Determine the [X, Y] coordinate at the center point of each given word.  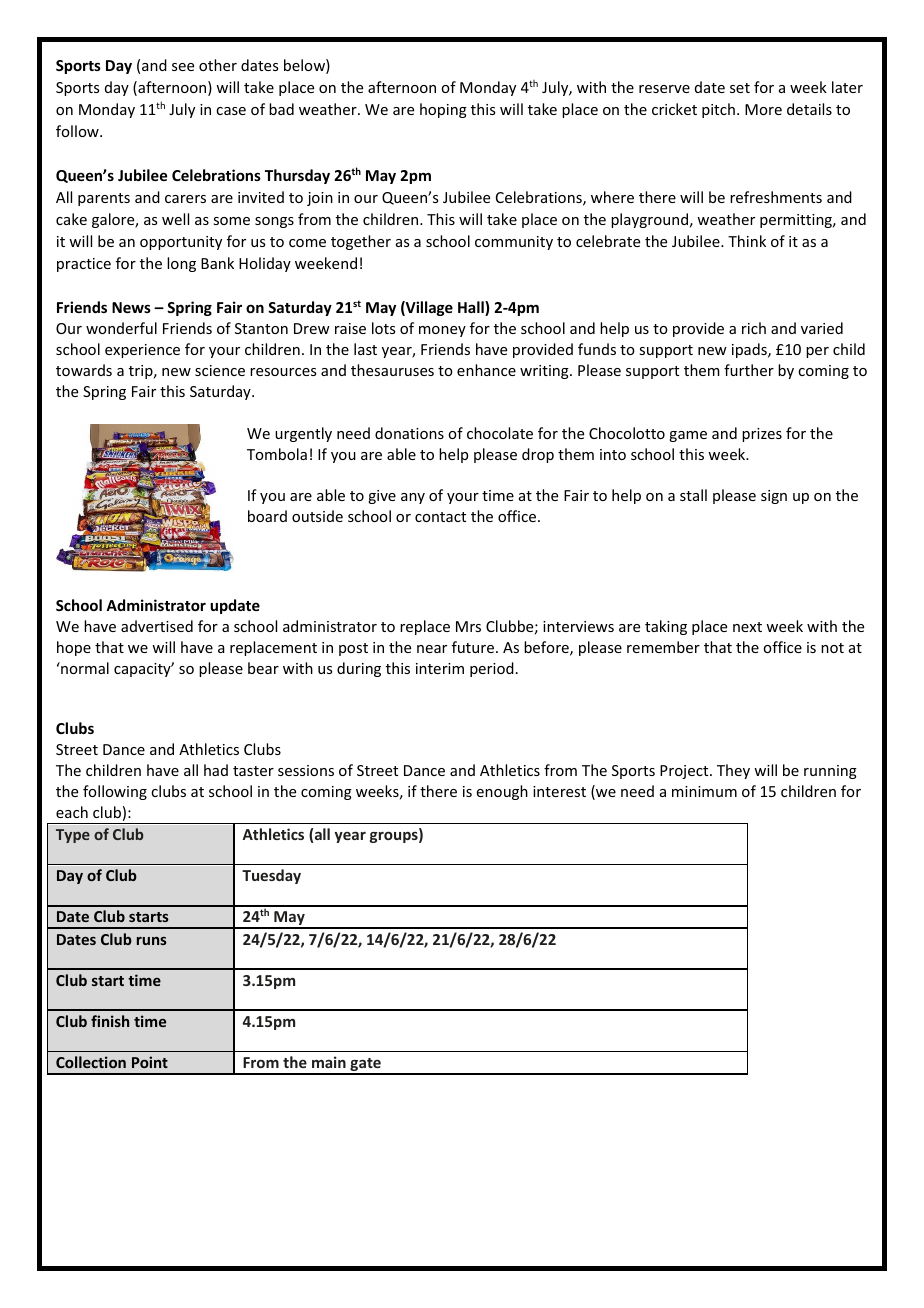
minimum [704, 791]
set [740, 88]
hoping [443, 110]
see [183, 67]
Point [150, 1062]
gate [365, 1066]
